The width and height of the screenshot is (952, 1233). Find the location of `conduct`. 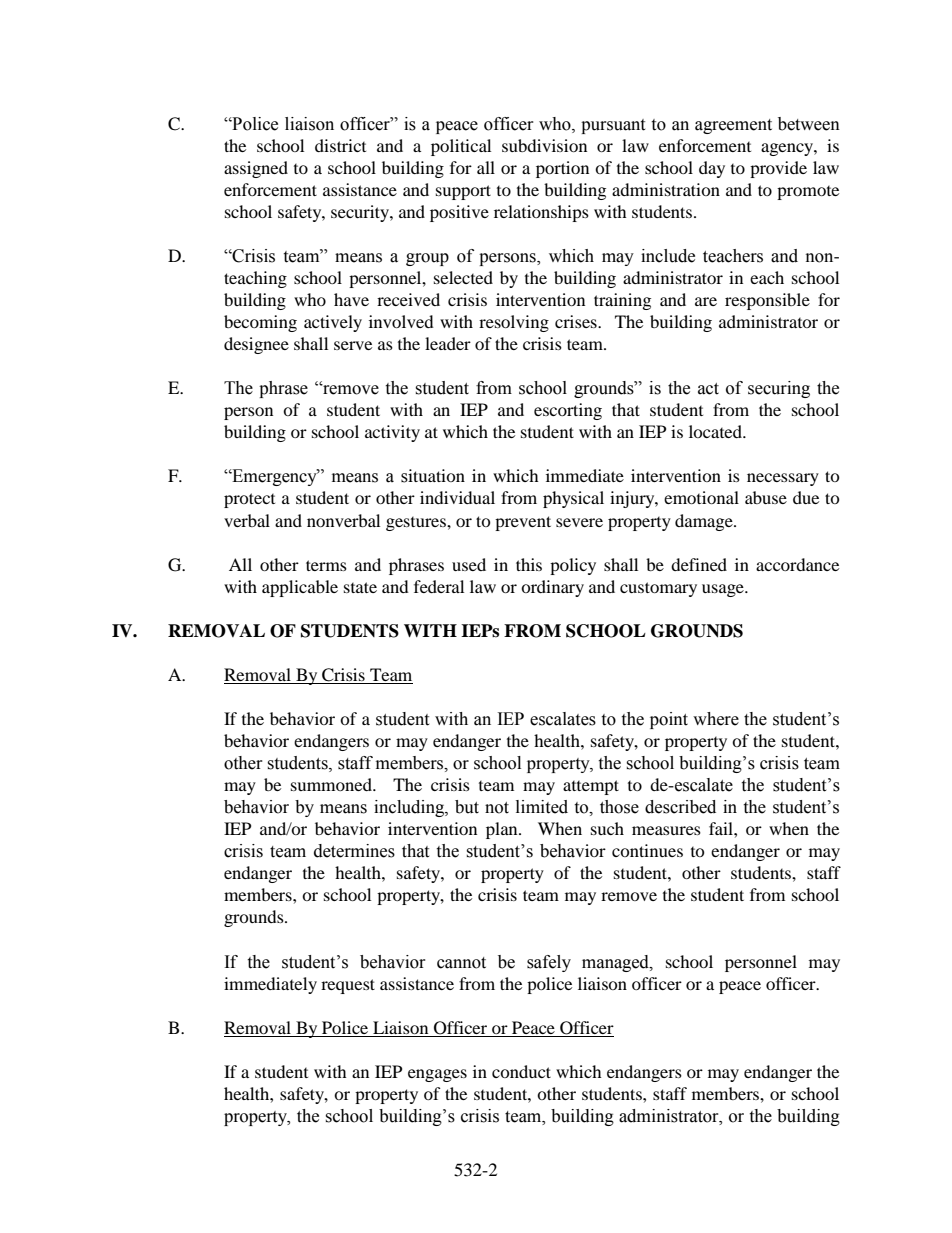

conduct is located at coordinates (521, 1071).
